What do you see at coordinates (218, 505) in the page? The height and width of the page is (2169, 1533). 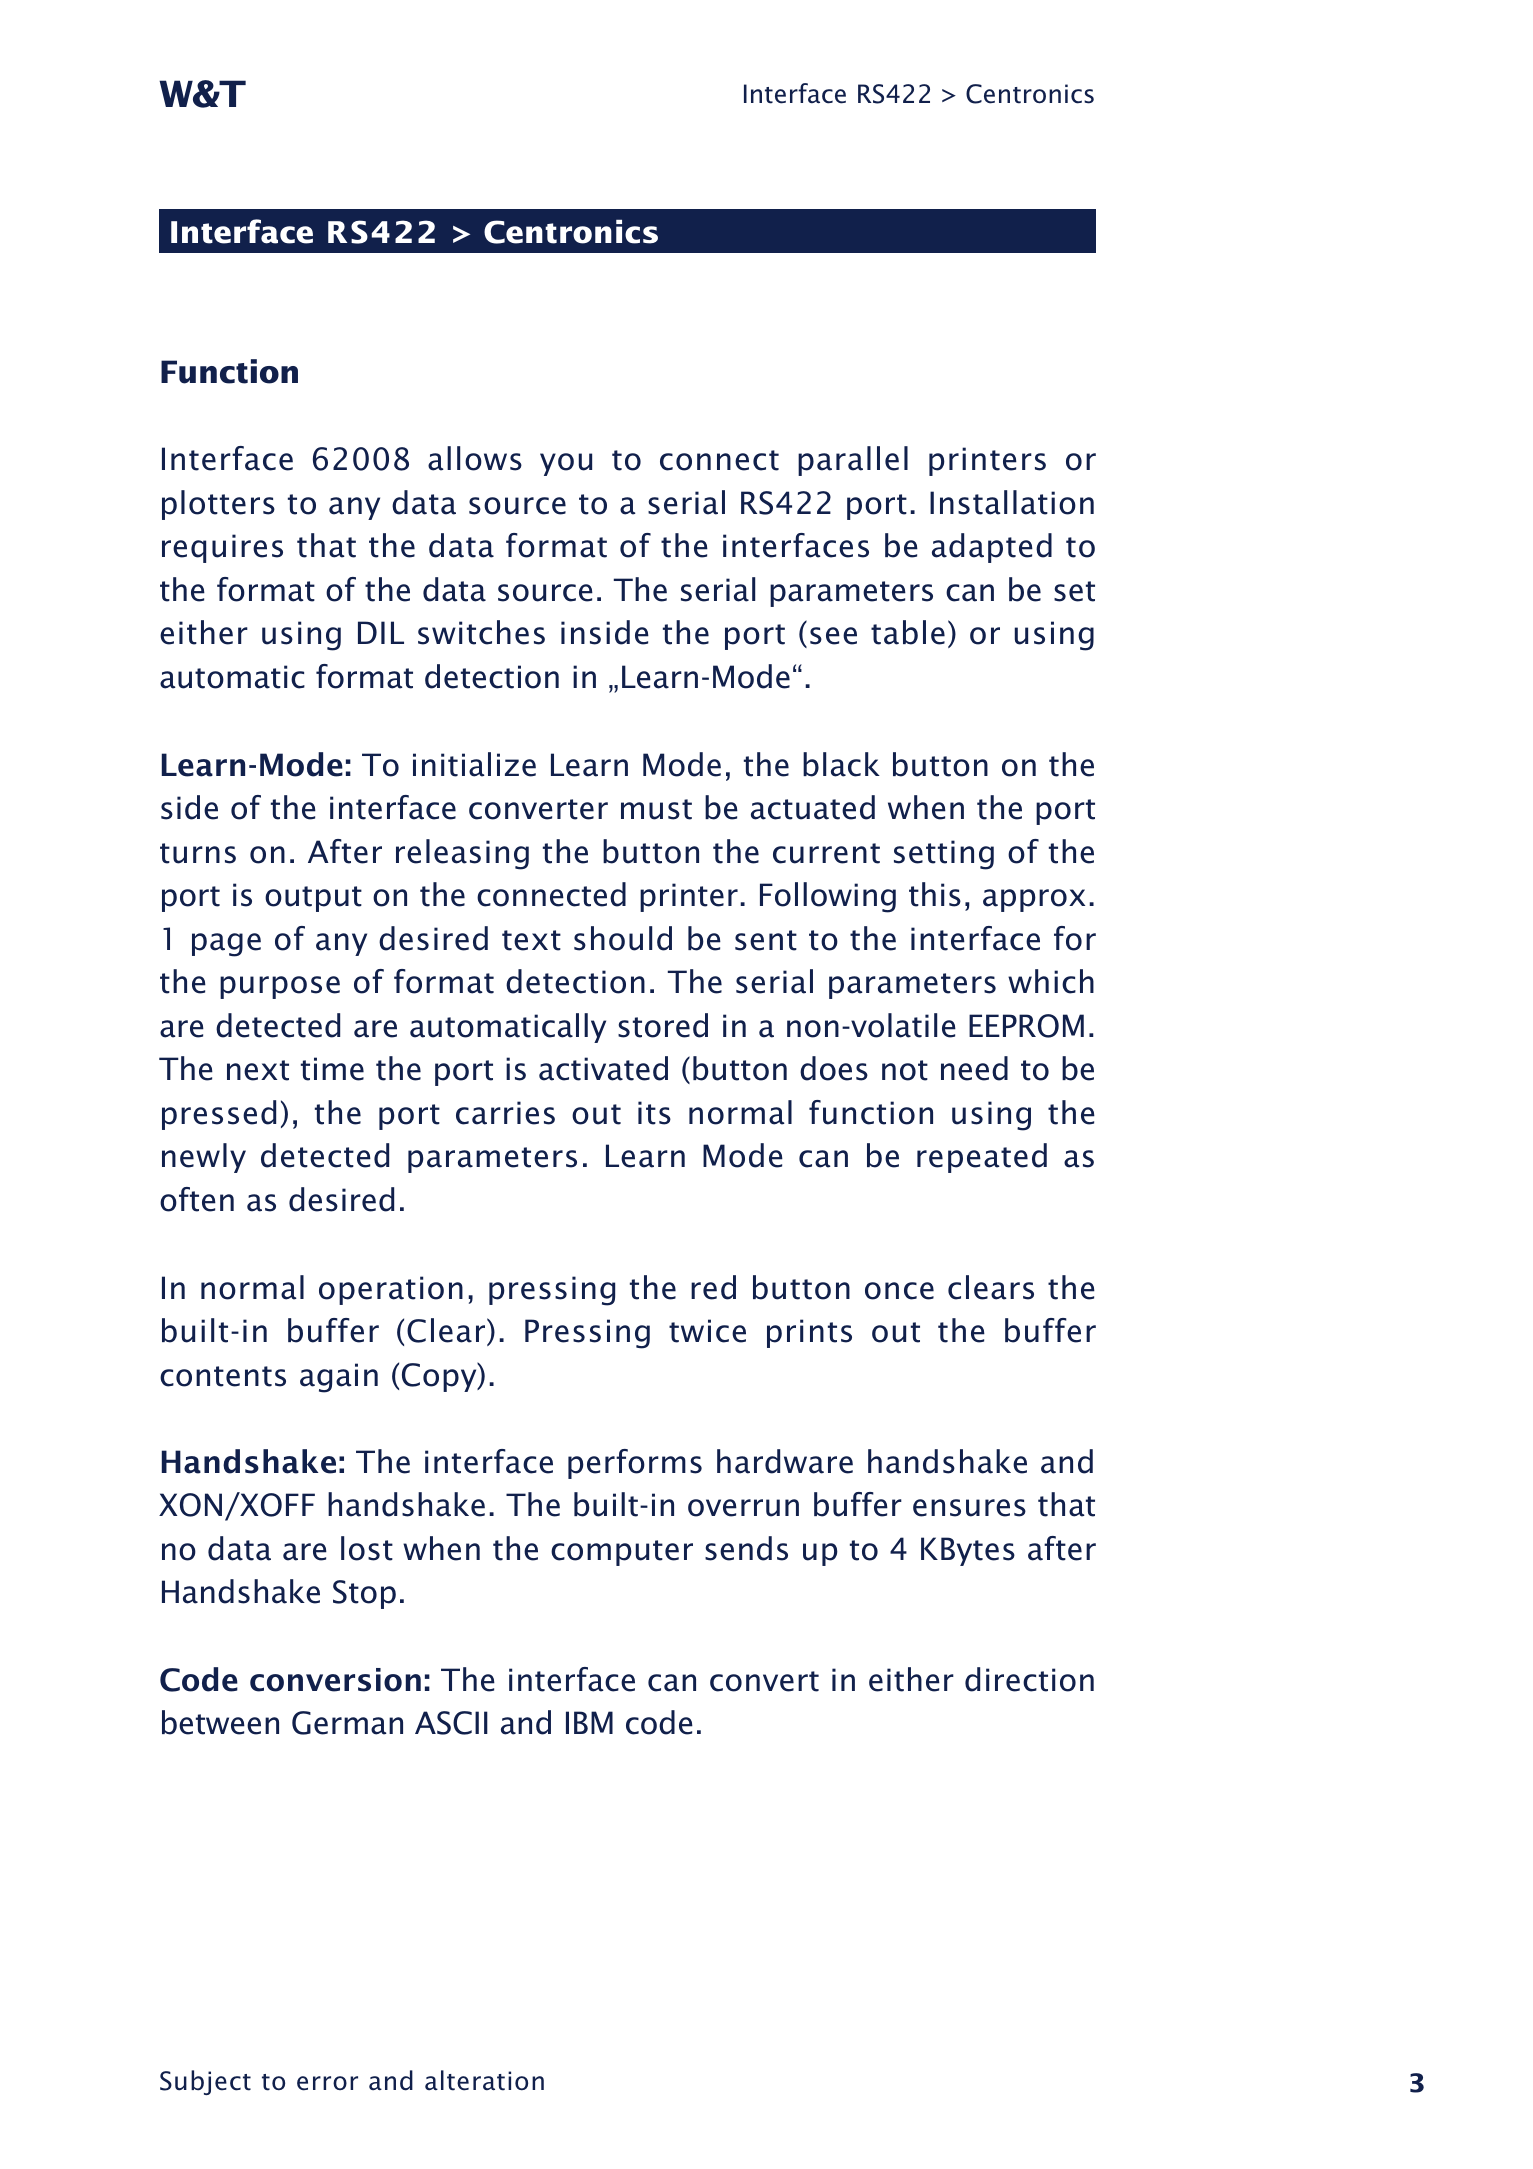 I see `plotters` at bounding box center [218, 505].
